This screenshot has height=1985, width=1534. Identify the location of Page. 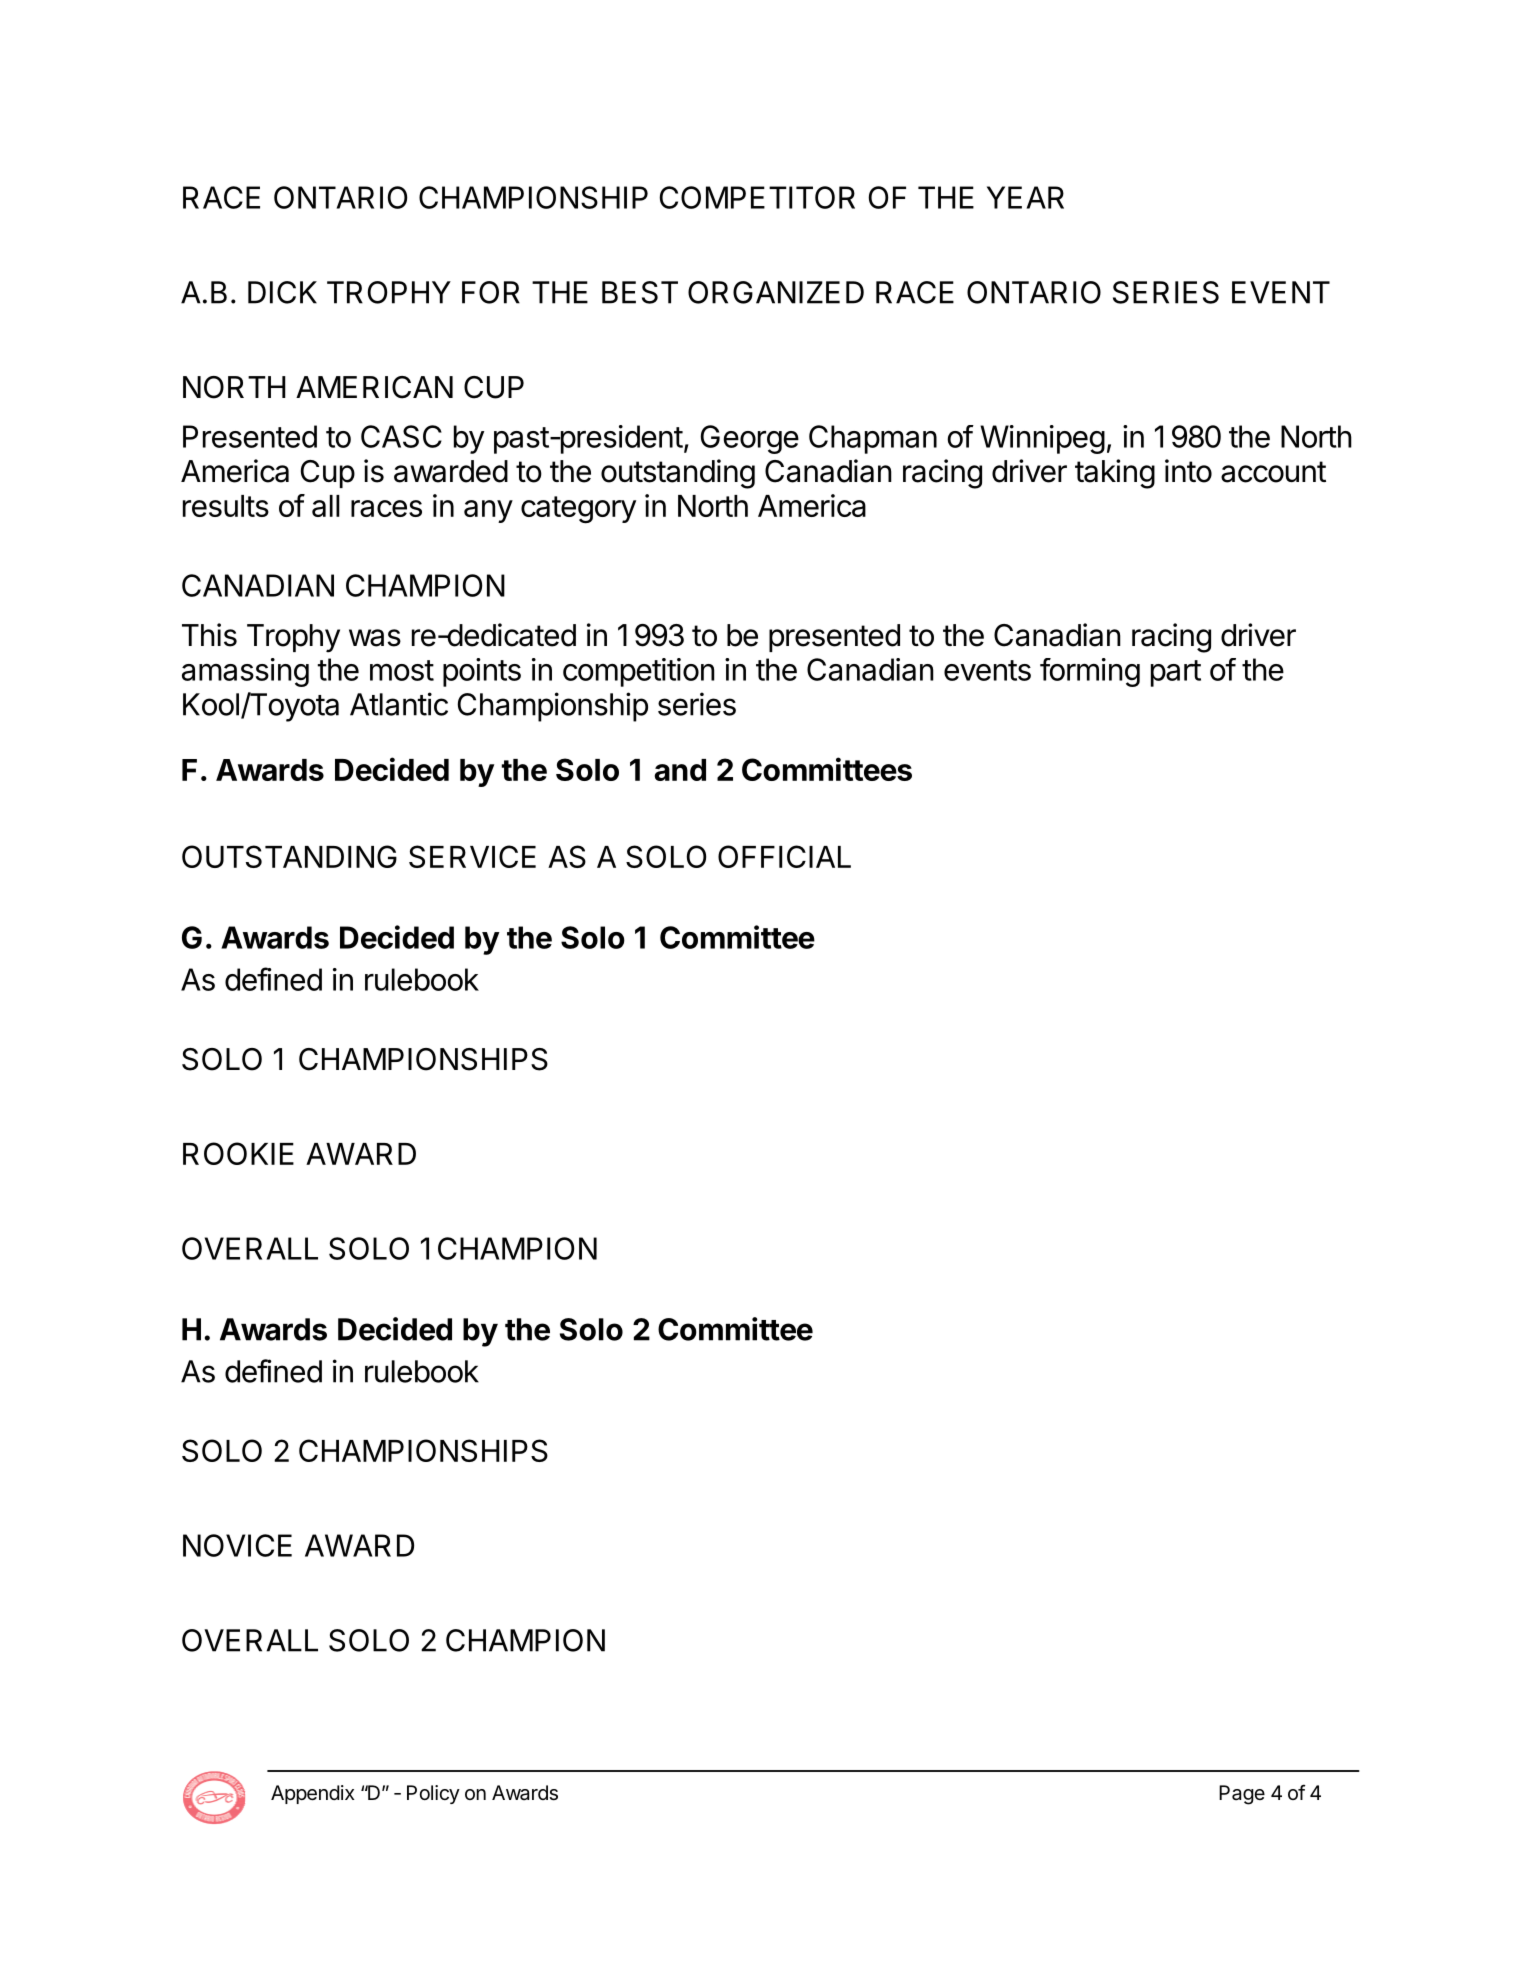
(1242, 1795).
